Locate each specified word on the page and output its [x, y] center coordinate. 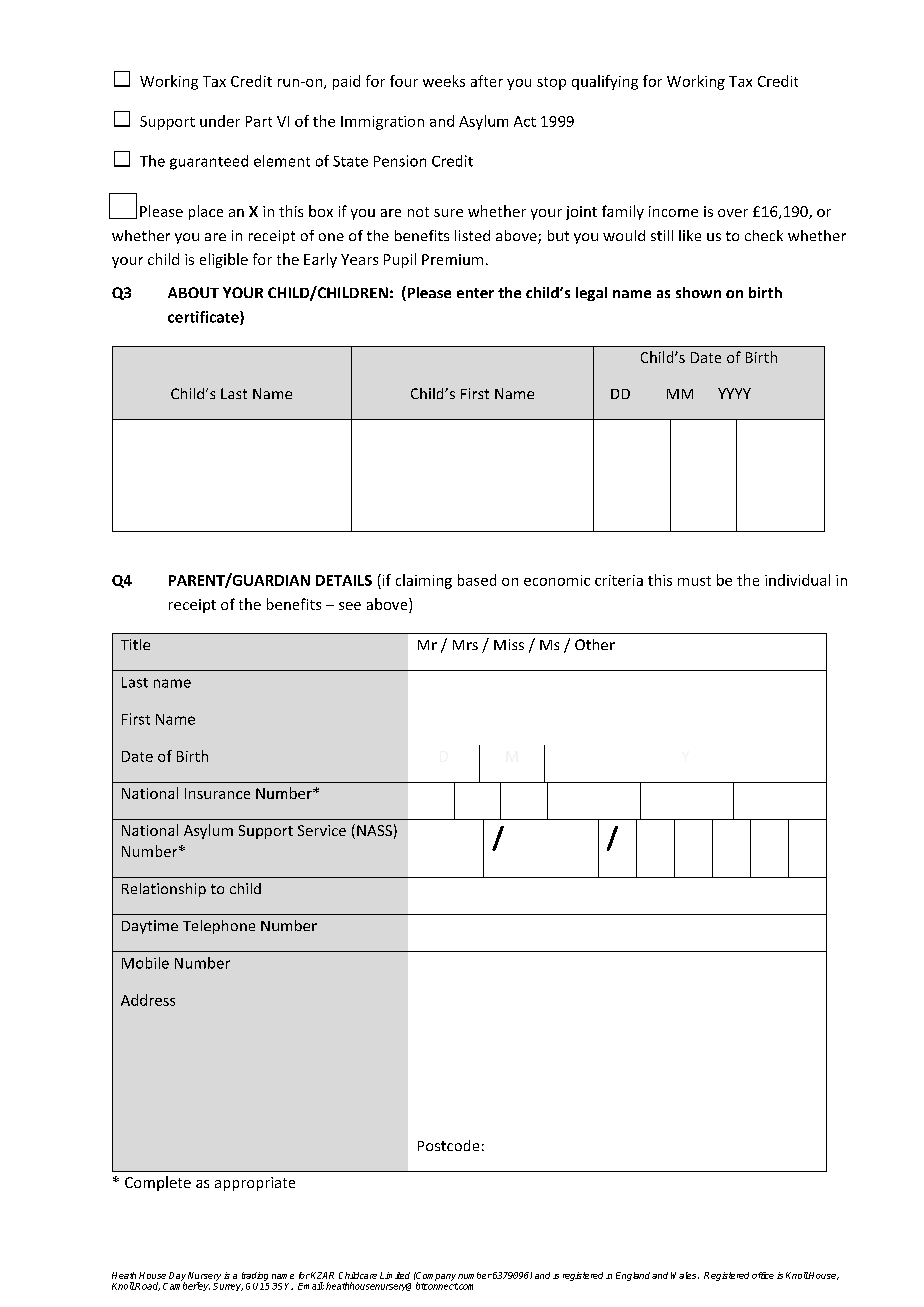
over [733, 213]
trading [255, 1276]
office [763, 1275]
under [220, 121]
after [487, 81]
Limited [395, 1275]
